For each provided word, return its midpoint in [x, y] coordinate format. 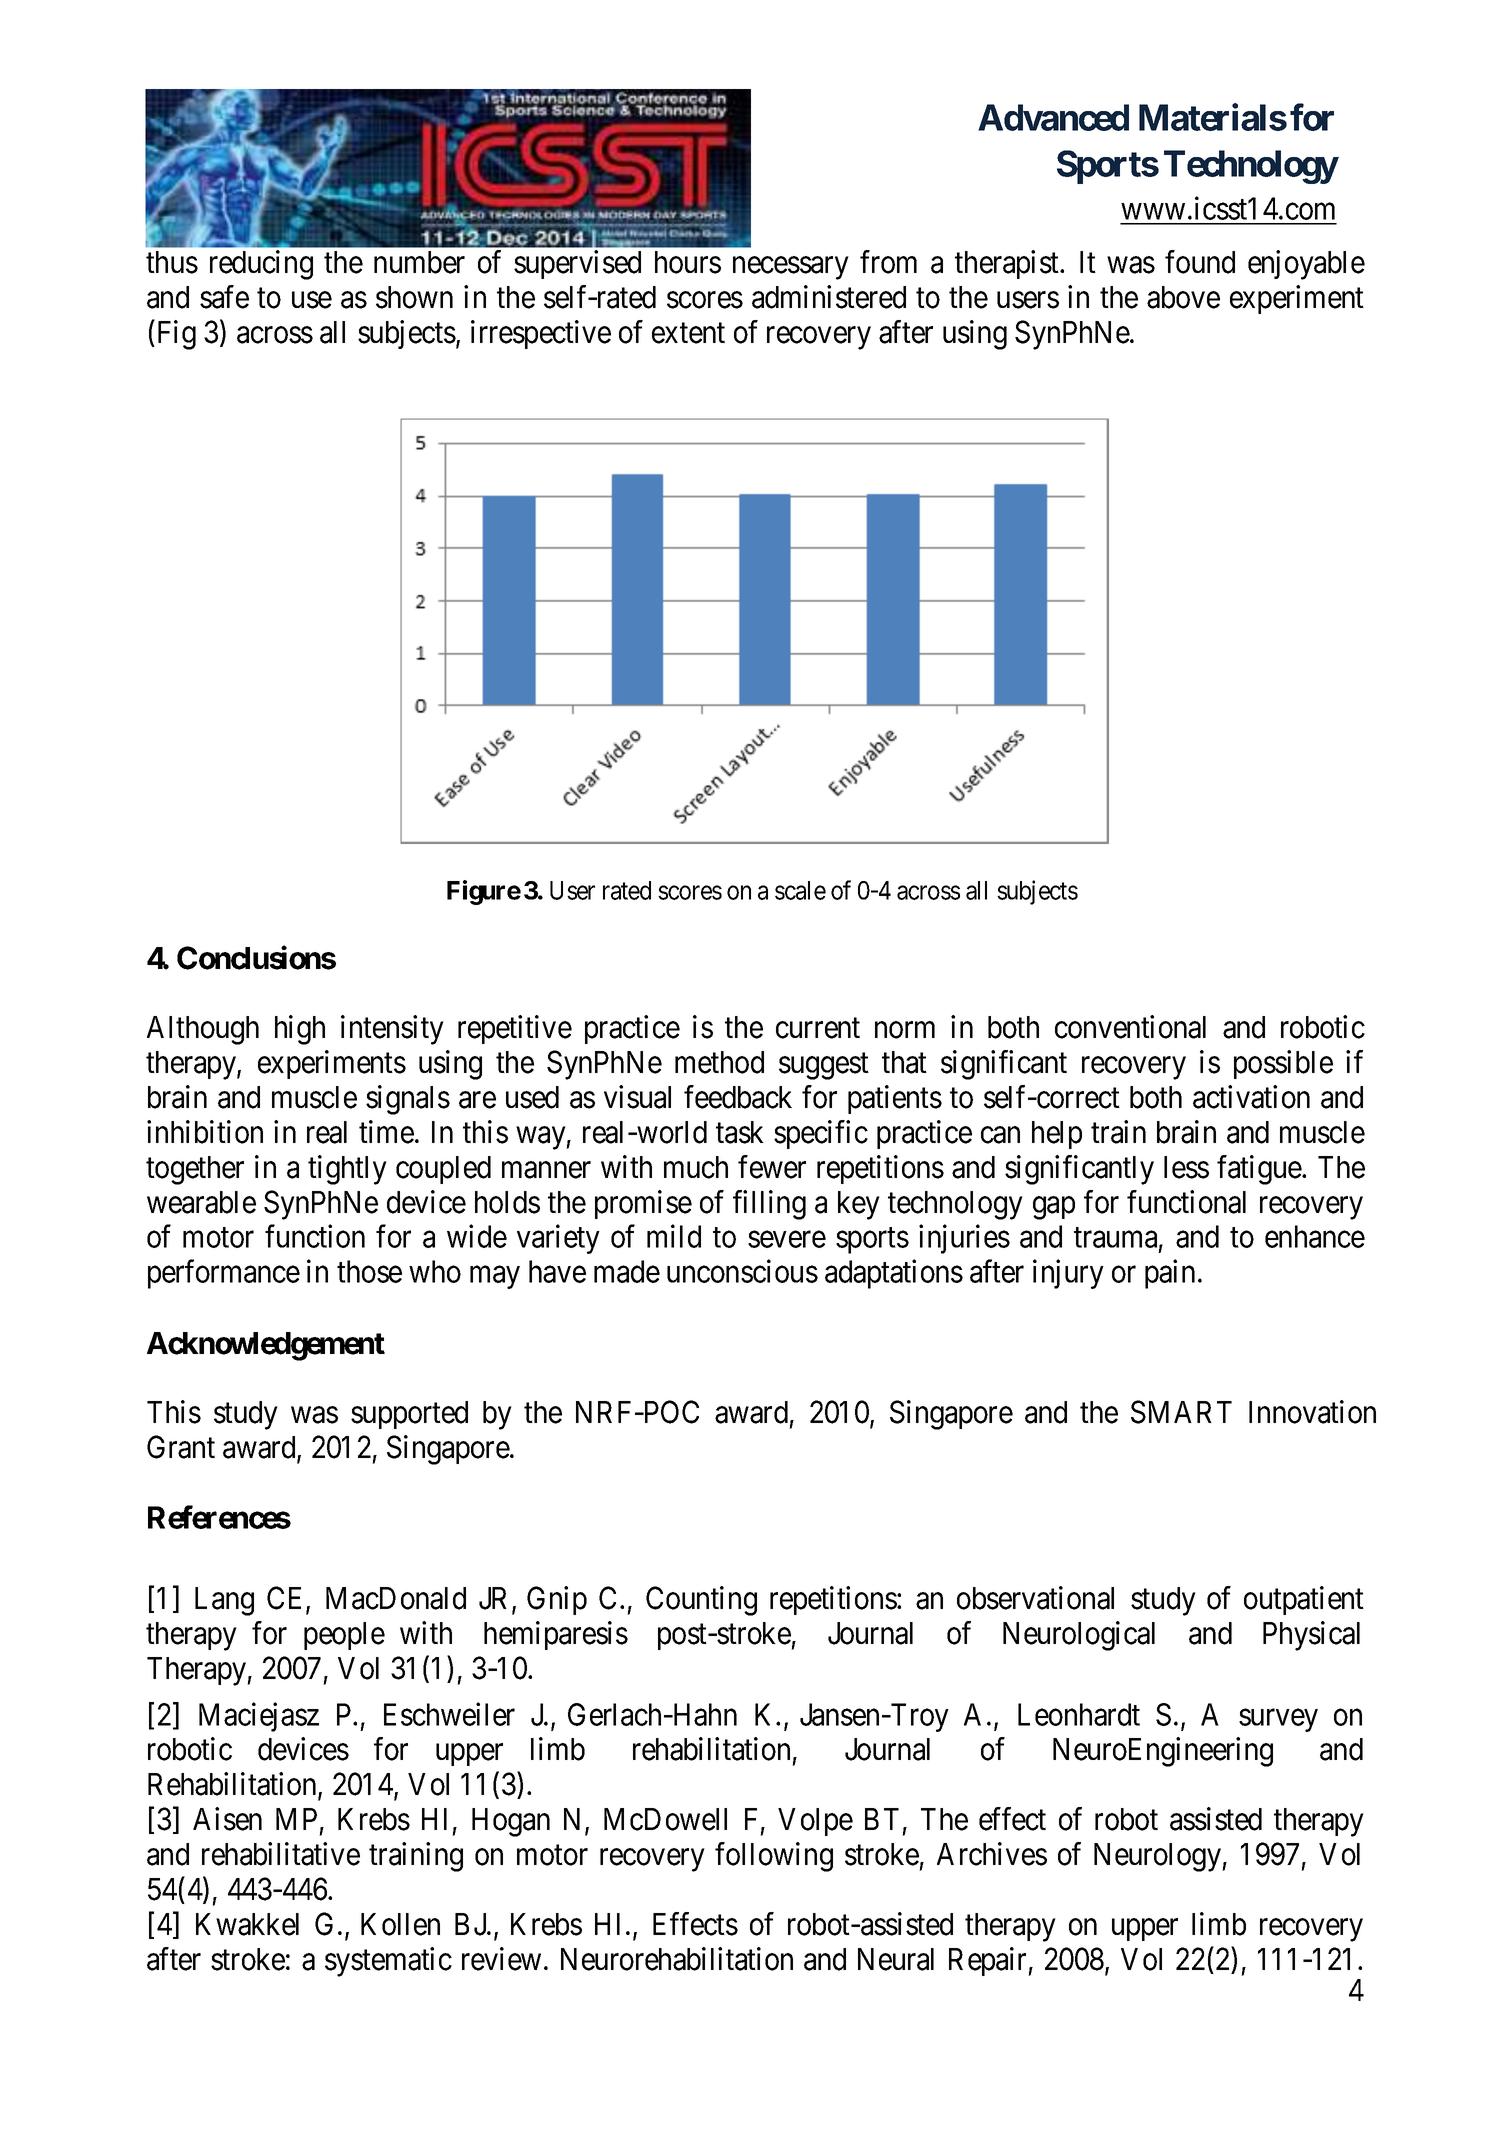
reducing [261, 265]
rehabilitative [281, 1854]
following [774, 1857]
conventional [1130, 1027]
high [300, 1030]
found [1200, 262]
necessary [790, 268]
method [719, 1062]
